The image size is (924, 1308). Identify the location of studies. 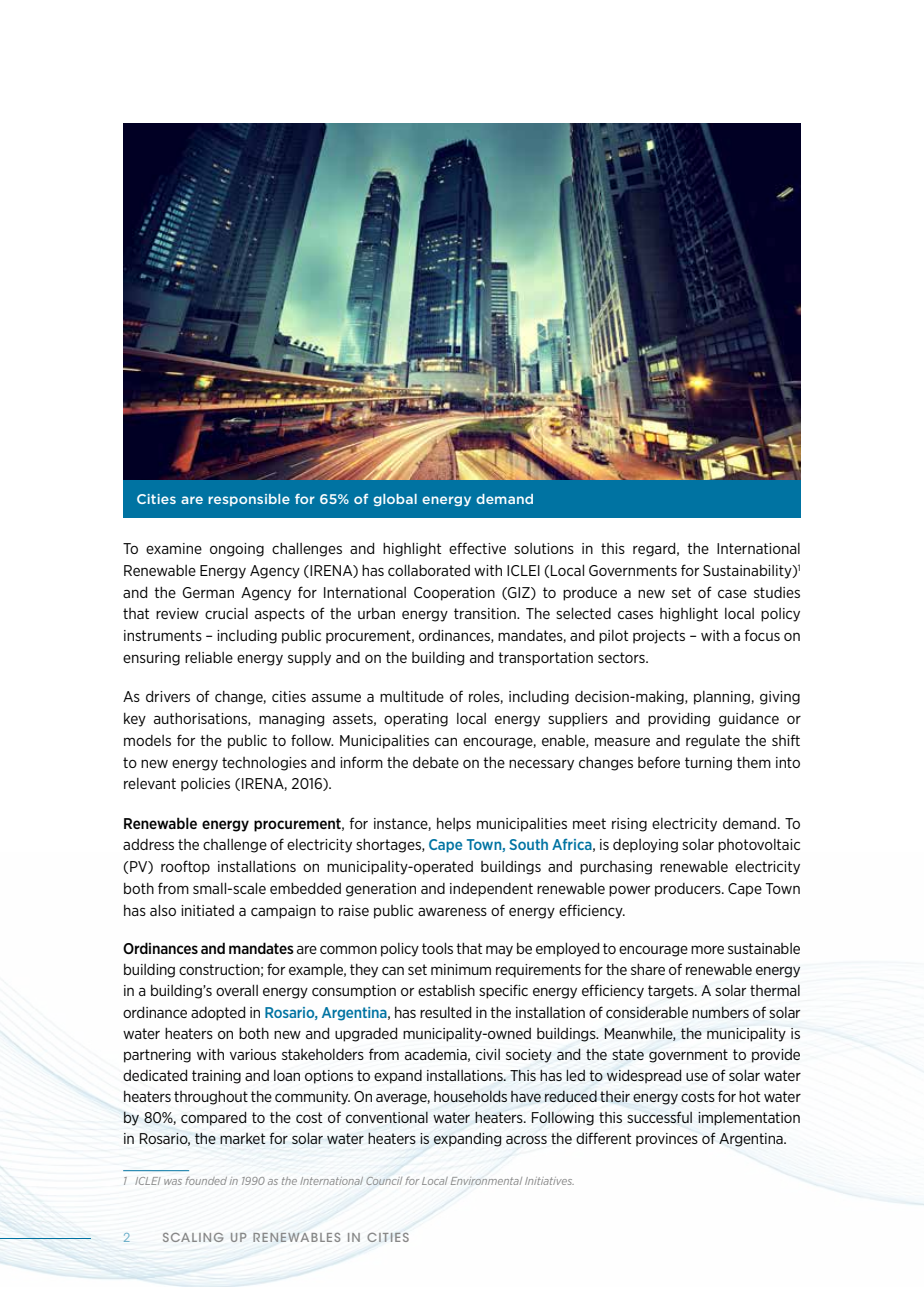
(777, 592).
